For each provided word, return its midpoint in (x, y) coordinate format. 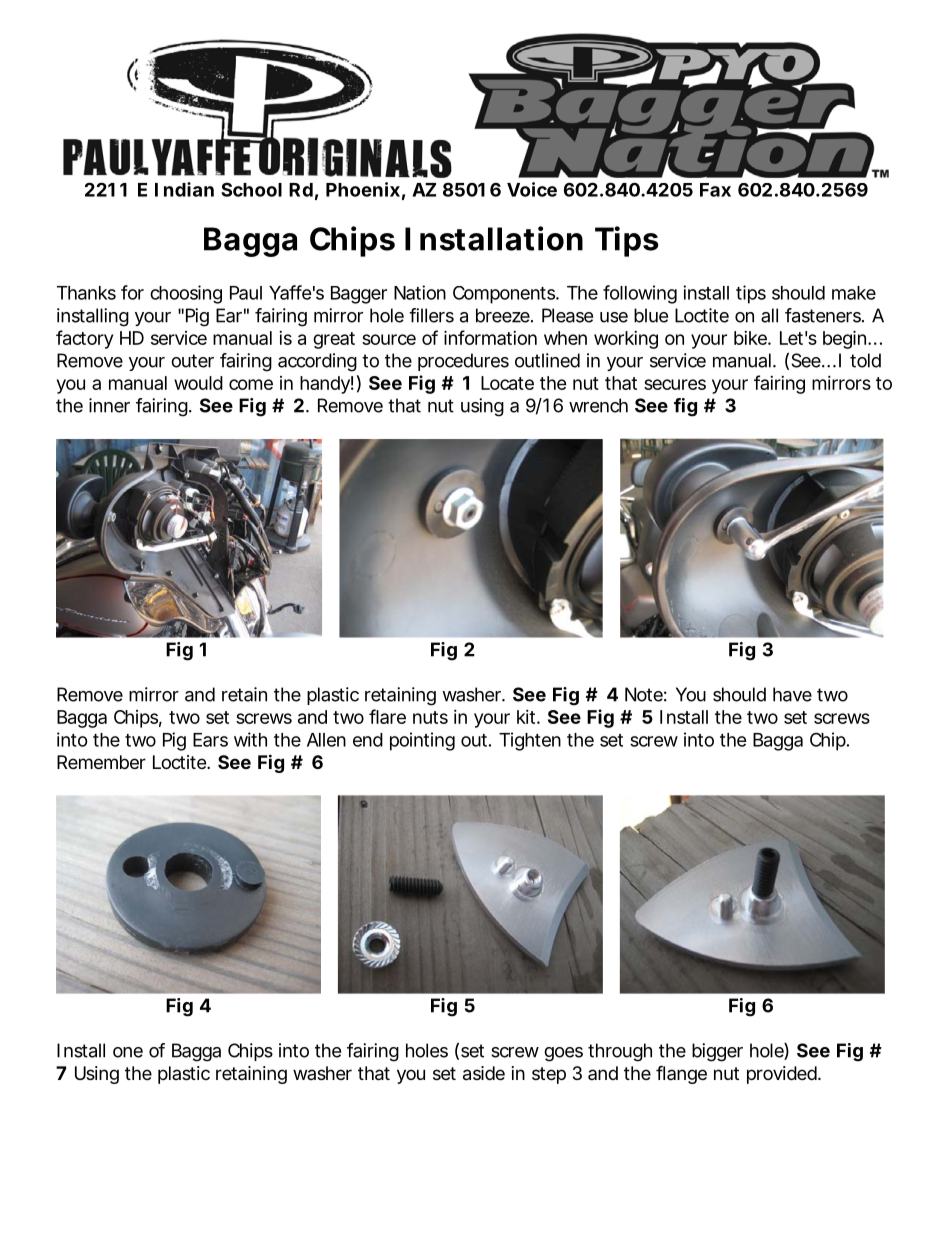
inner (109, 405)
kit (526, 717)
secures (675, 384)
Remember (101, 762)
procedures (463, 362)
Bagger (359, 295)
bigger (717, 1052)
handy (325, 385)
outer (192, 361)
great (334, 340)
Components (504, 295)
